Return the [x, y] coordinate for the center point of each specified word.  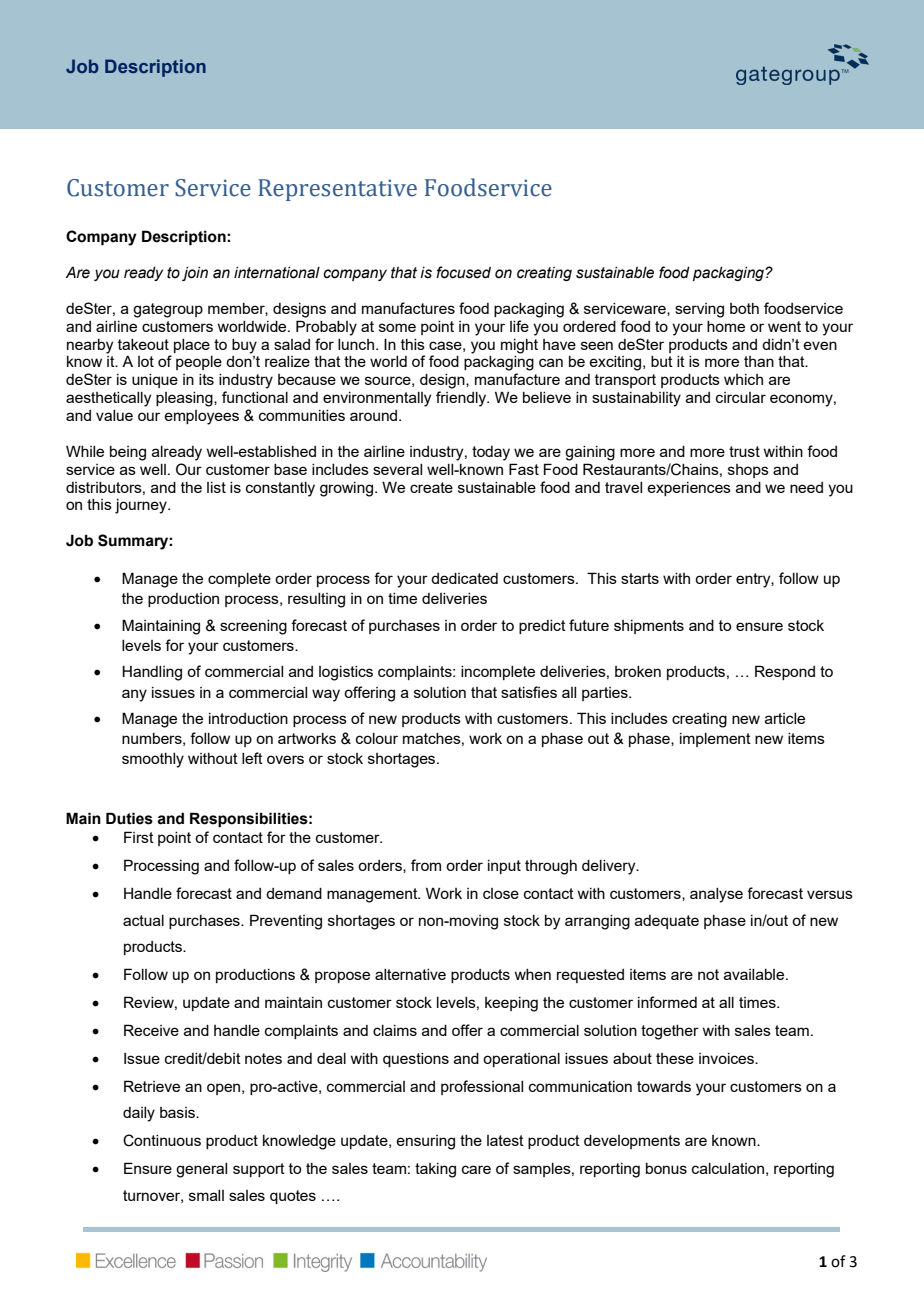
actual [143, 920]
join [195, 274]
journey [142, 506]
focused [463, 272]
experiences [689, 489]
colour [377, 738]
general [201, 1170]
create [431, 487]
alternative [410, 974]
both [744, 308]
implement [715, 740]
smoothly [153, 760]
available [755, 974]
